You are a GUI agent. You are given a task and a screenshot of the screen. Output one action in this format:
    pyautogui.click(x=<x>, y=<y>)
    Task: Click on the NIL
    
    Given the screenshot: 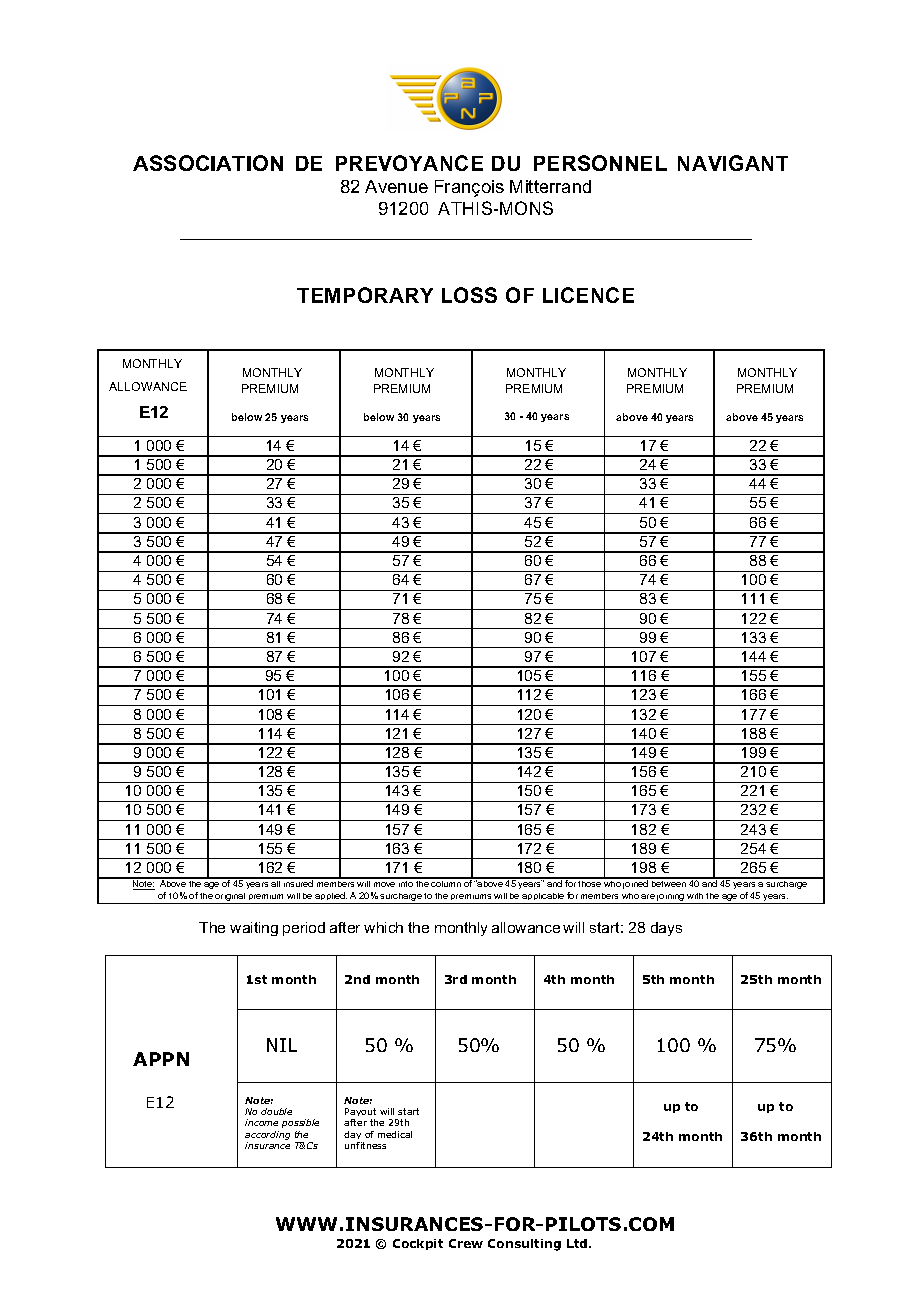 What is the action you would take?
    pyautogui.click(x=282, y=1045)
